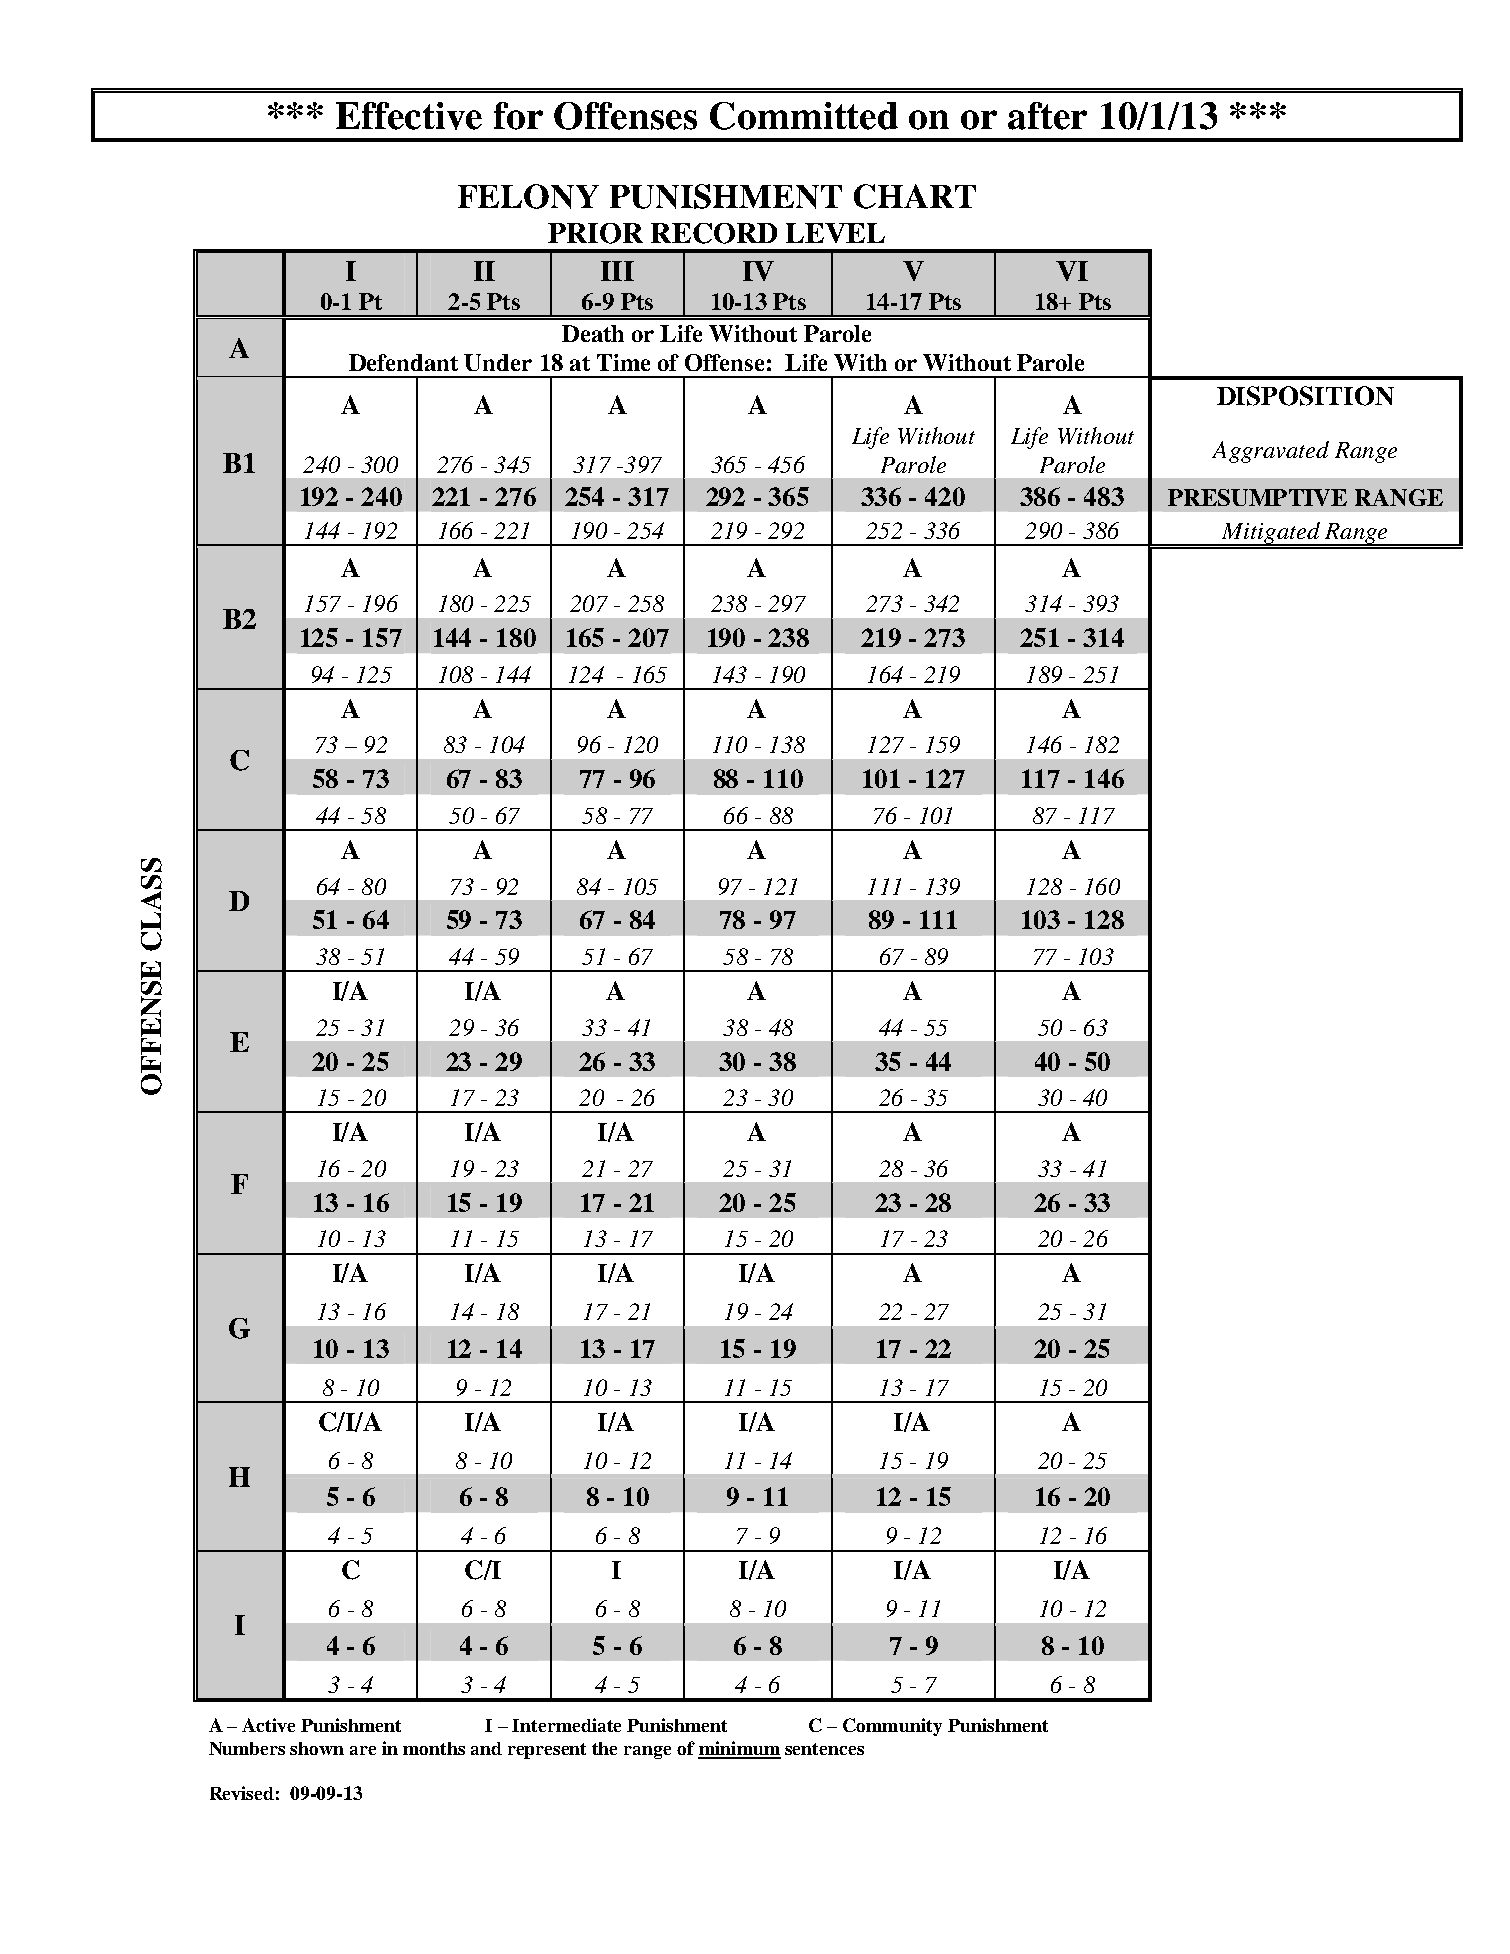  What do you see at coordinates (623, 362) in the image?
I see `Time` at bounding box center [623, 362].
